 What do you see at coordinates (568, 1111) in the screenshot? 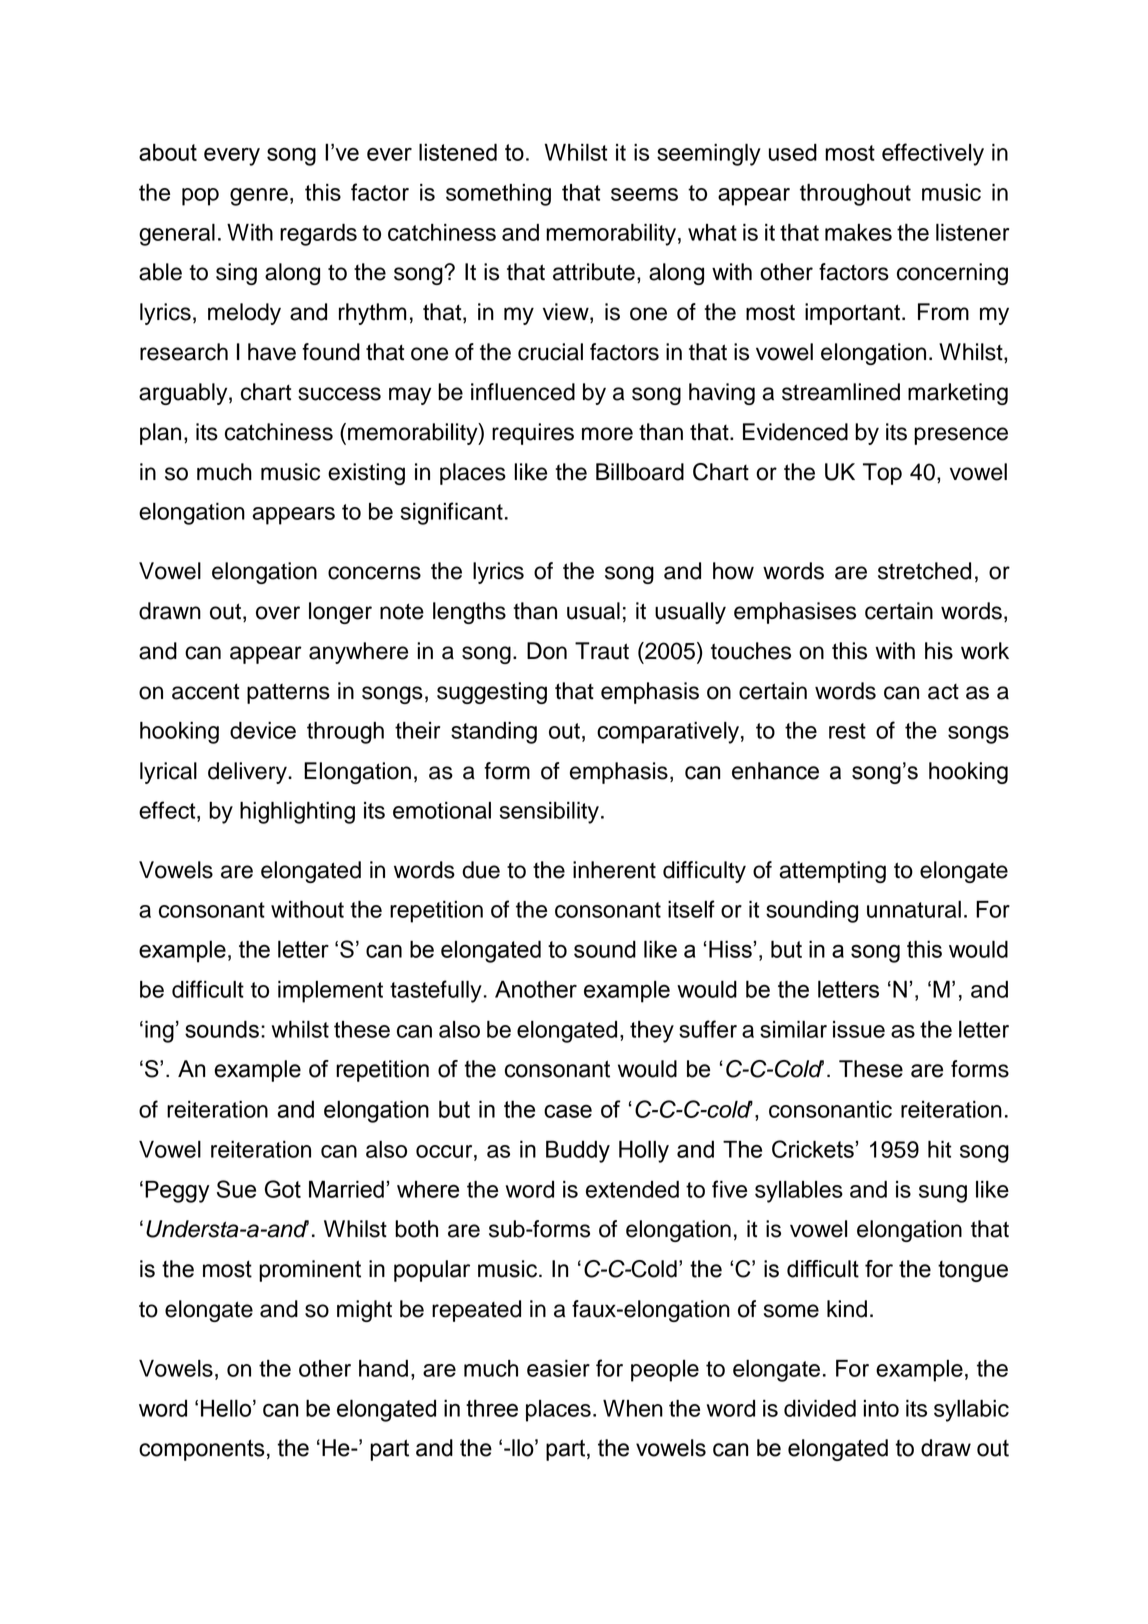
I see `case` at bounding box center [568, 1111].
